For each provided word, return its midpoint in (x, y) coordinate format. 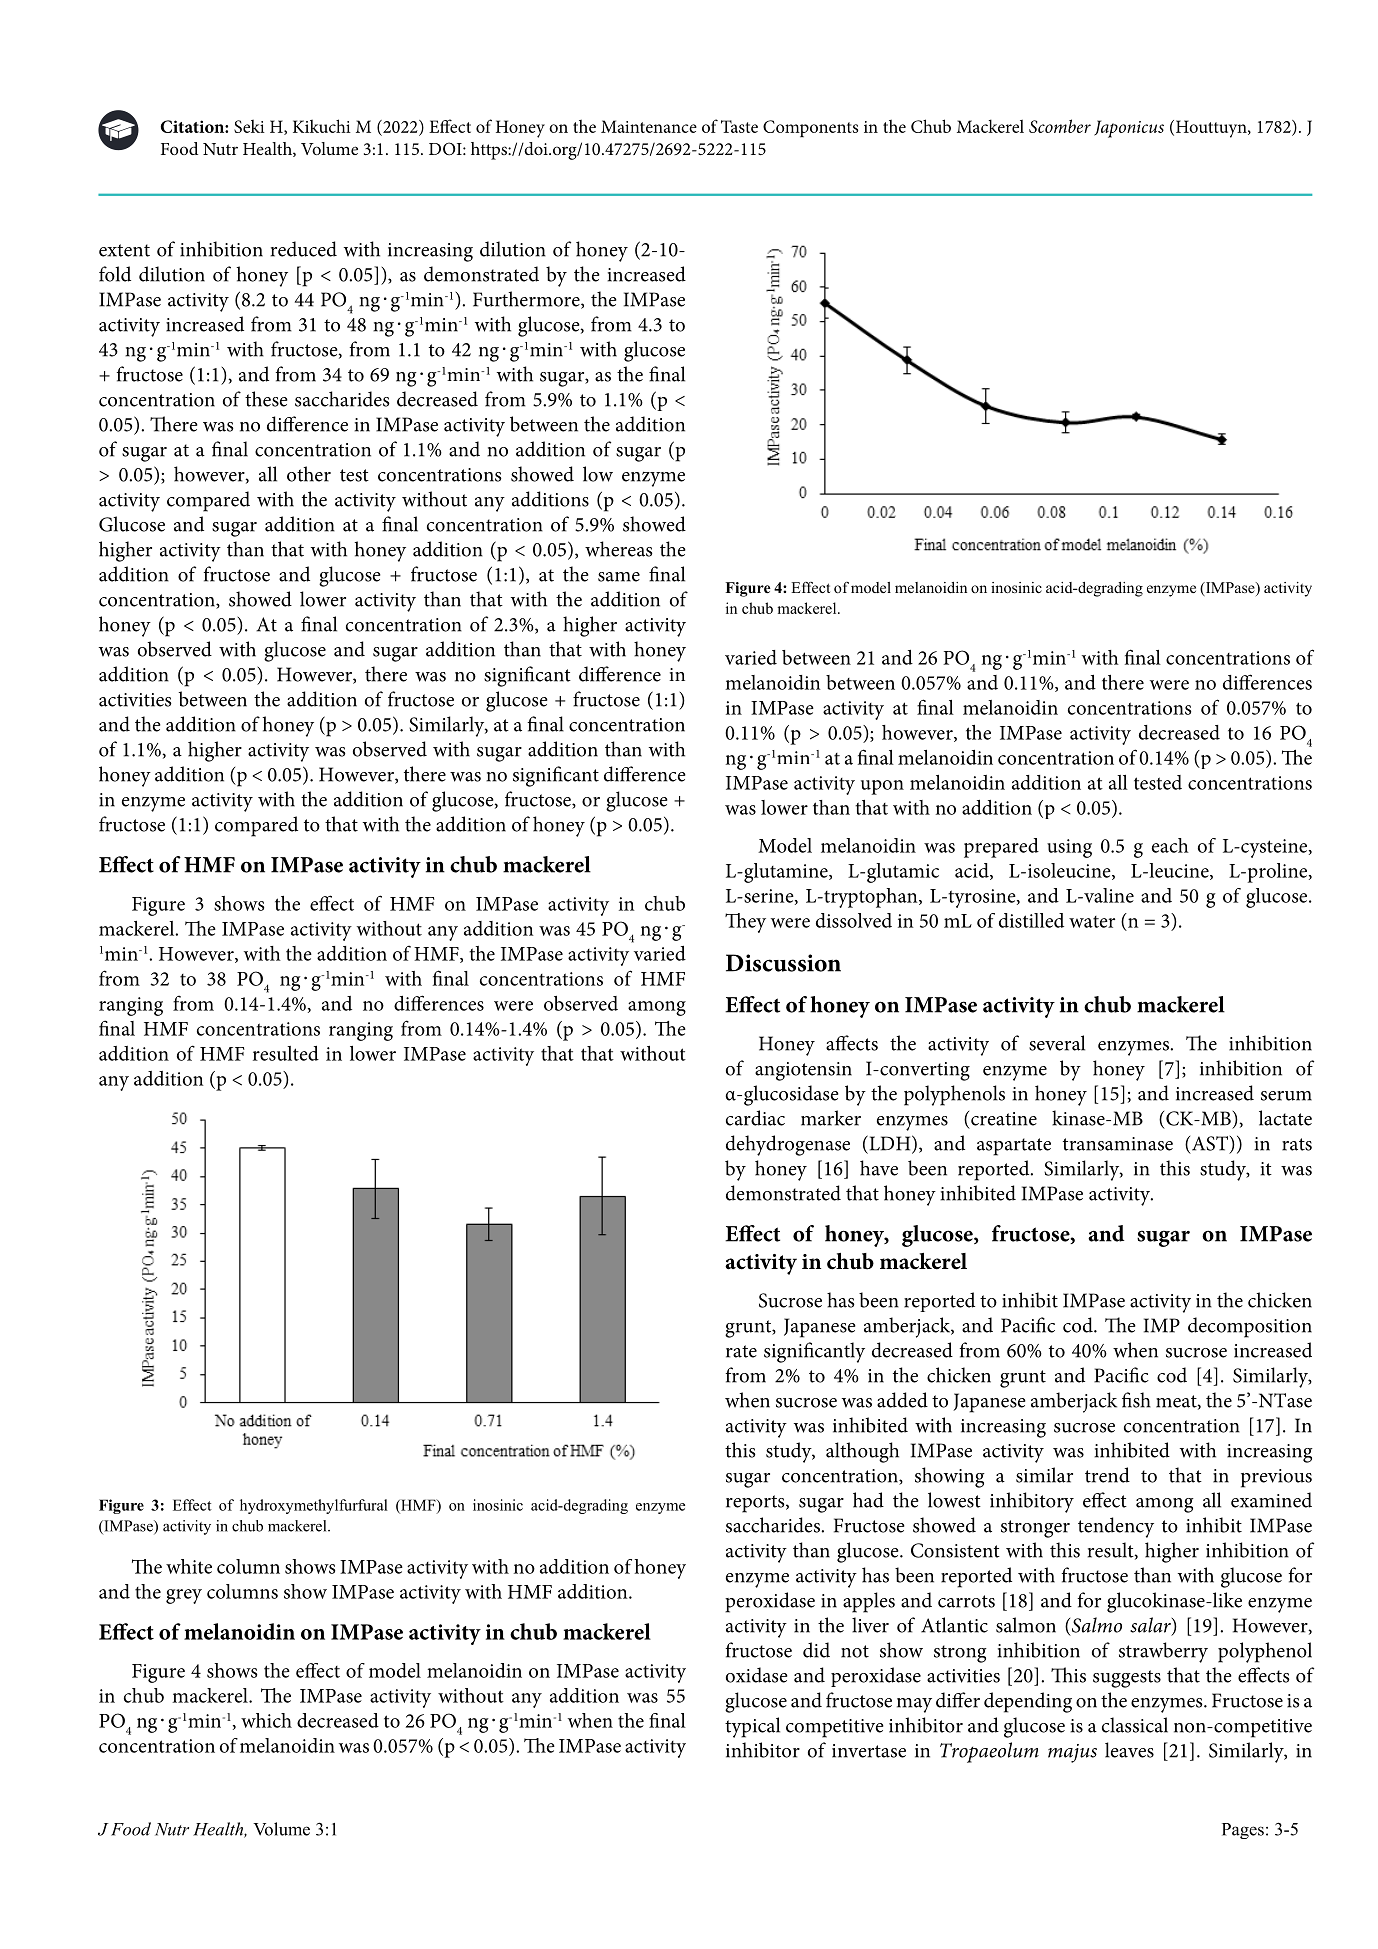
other (309, 474)
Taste (739, 126)
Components (810, 128)
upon (882, 787)
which (266, 1720)
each (1170, 845)
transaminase (1118, 1144)
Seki (249, 126)
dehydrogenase (788, 1145)
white (189, 1566)
